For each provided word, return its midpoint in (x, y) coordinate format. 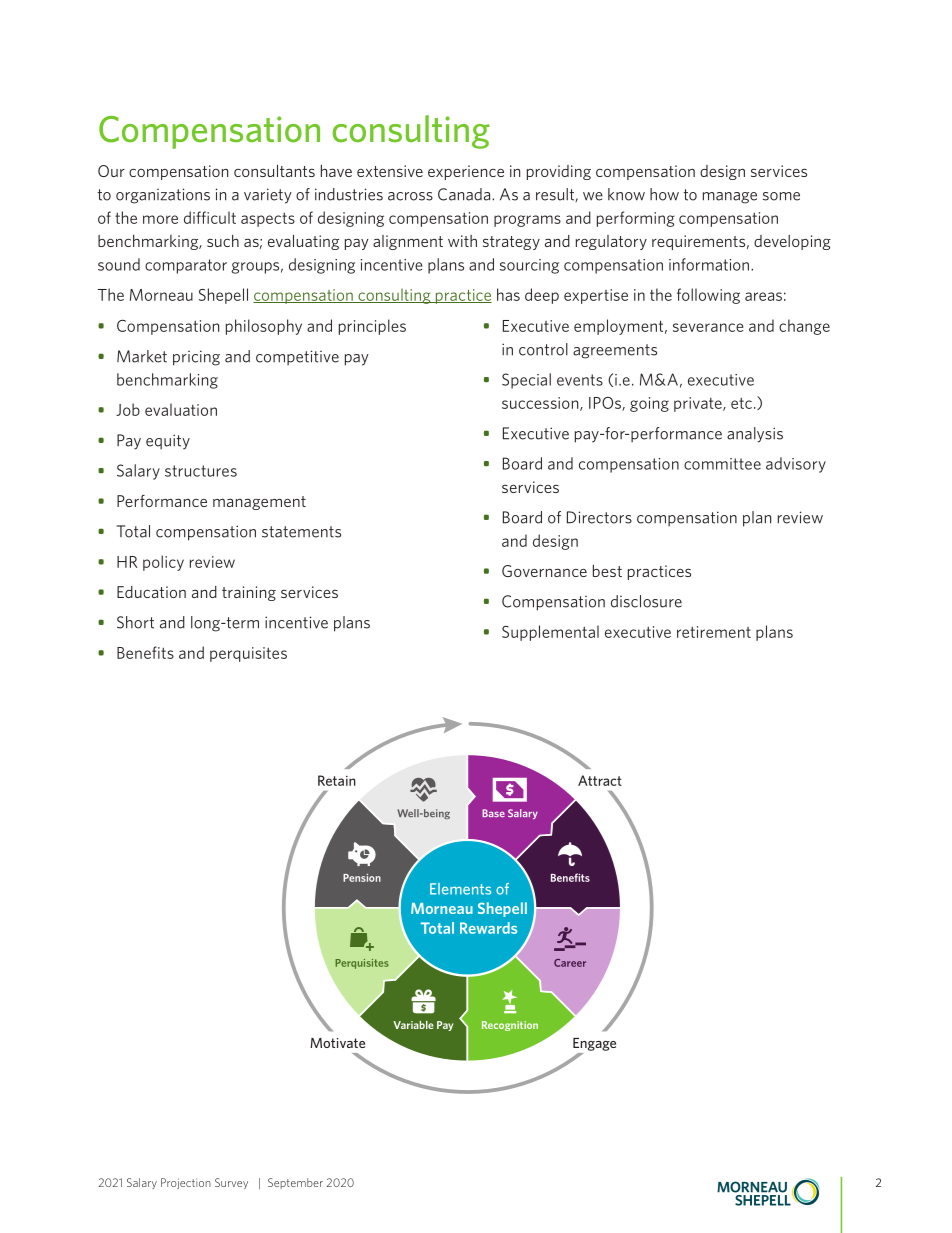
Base (493, 813)
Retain (337, 780)
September (295, 1183)
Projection (186, 1183)
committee (722, 464)
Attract (600, 780)
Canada (465, 194)
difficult (210, 217)
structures (201, 471)
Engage (594, 1044)
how (664, 194)
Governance (544, 571)
